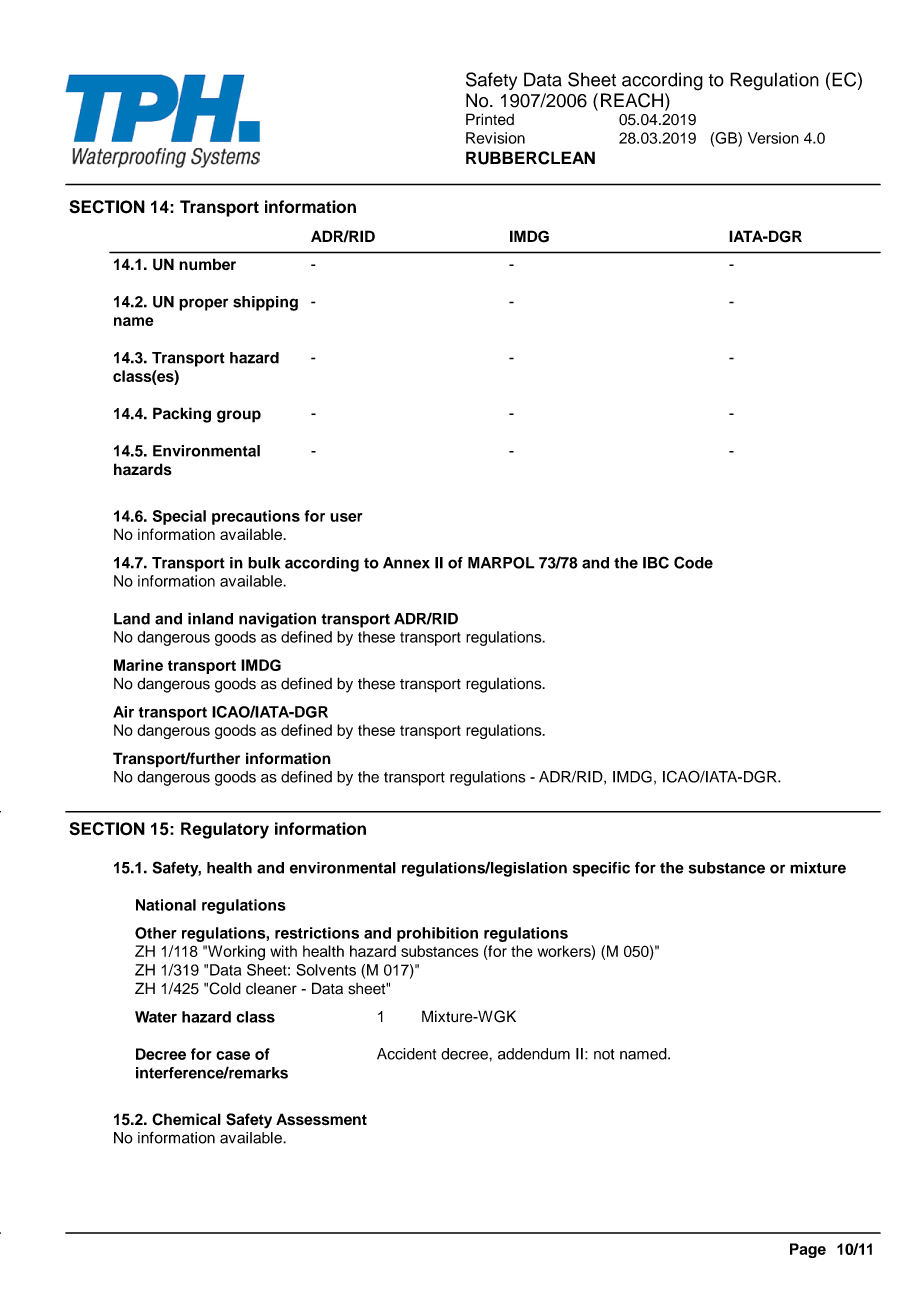 This page has width=924, height=1308. I want to click on Special, so click(179, 517).
